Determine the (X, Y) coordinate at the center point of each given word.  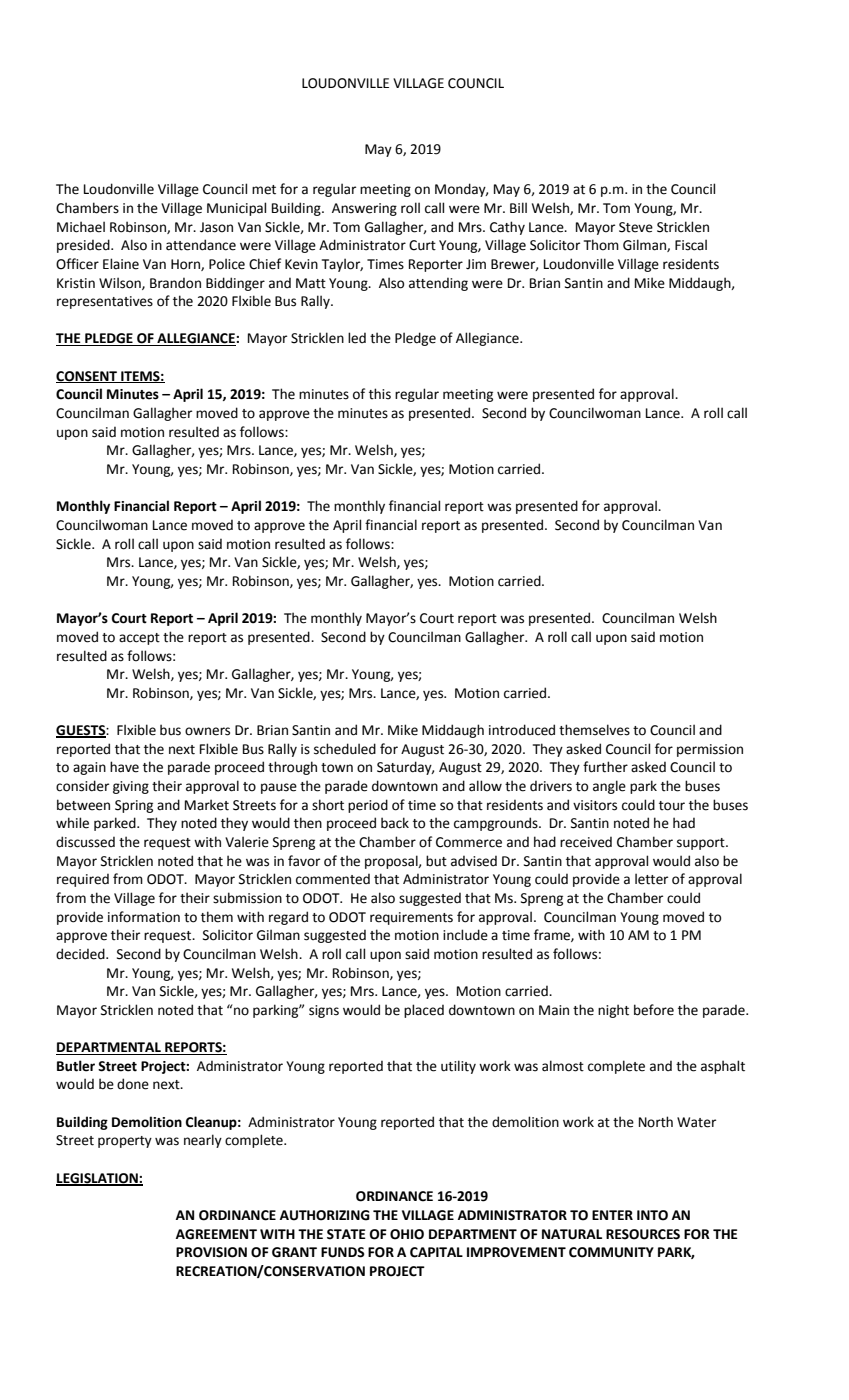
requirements (411, 918)
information (144, 917)
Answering (364, 209)
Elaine (121, 264)
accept (139, 639)
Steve (636, 227)
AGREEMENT (216, 1234)
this (380, 394)
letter (651, 879)
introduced (522, 730)
